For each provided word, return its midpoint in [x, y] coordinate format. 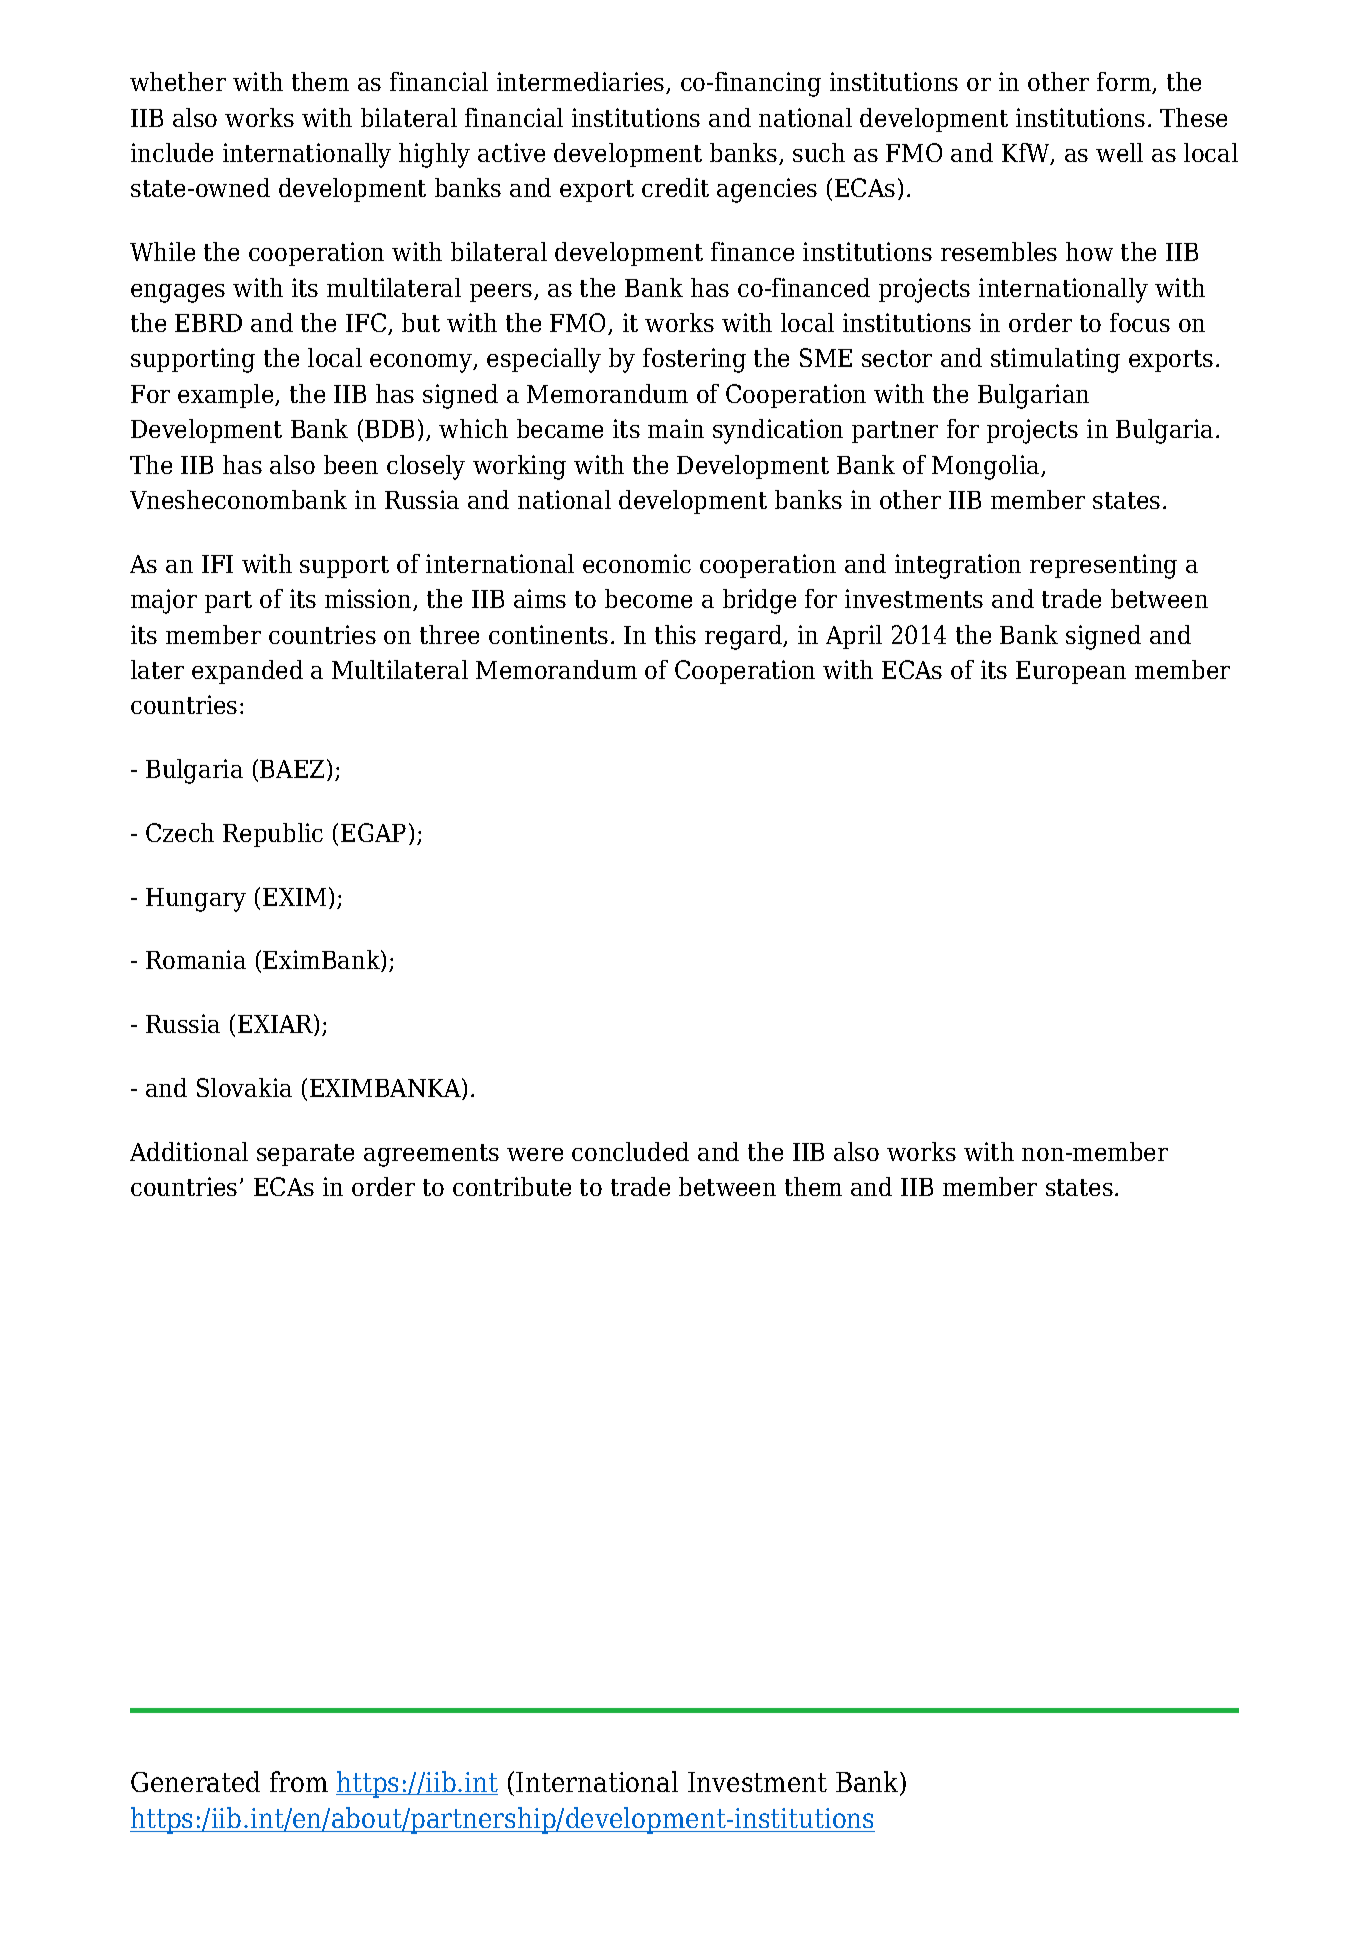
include [172, 152]
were [535, 1154]
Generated [195, 1781]
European [1071, 672]
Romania [196, 959]
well [1119, 152]
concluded [630, 1151]
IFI [217, 564]
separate [305, 1155]
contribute [512, 1186]
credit [675, 187]
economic [637, 563]
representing [1103, 566]
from [299, 1781]
